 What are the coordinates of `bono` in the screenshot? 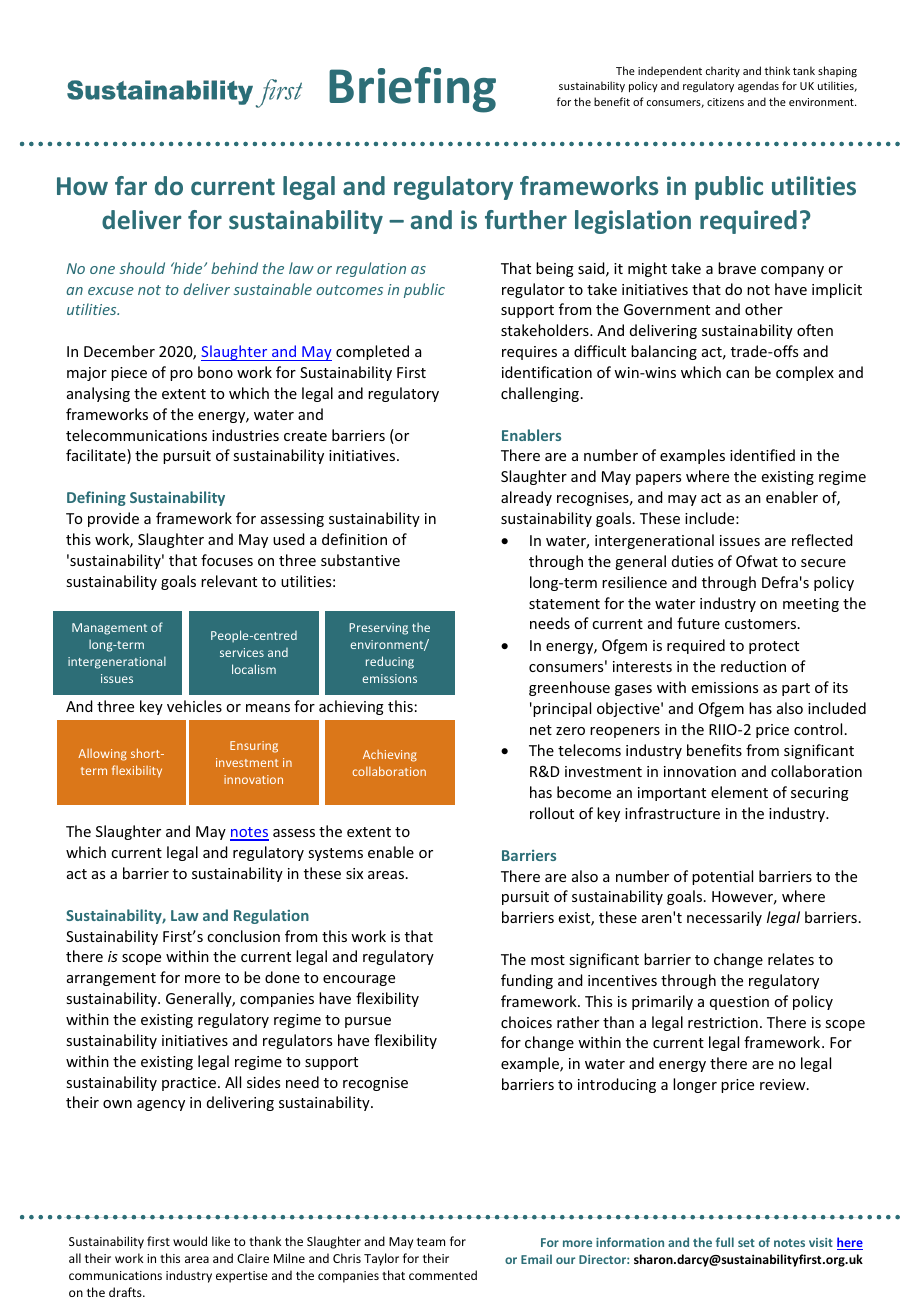 It's located at (215, 372).
